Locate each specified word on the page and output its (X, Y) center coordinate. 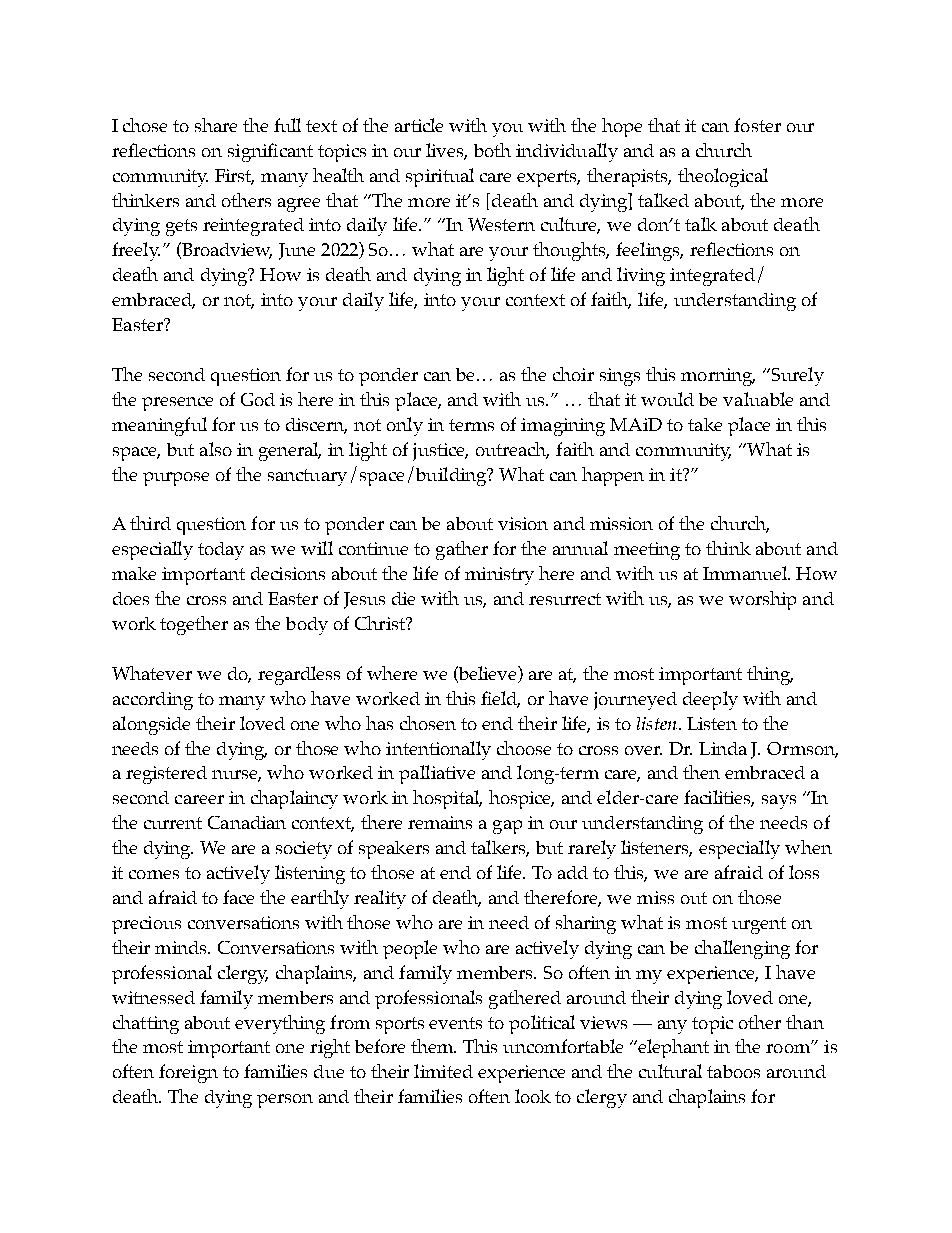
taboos (733, 1071)
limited (443, 1071)
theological (723, 177)
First (234, 176)
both (492, 150)
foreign (188, 1073)
